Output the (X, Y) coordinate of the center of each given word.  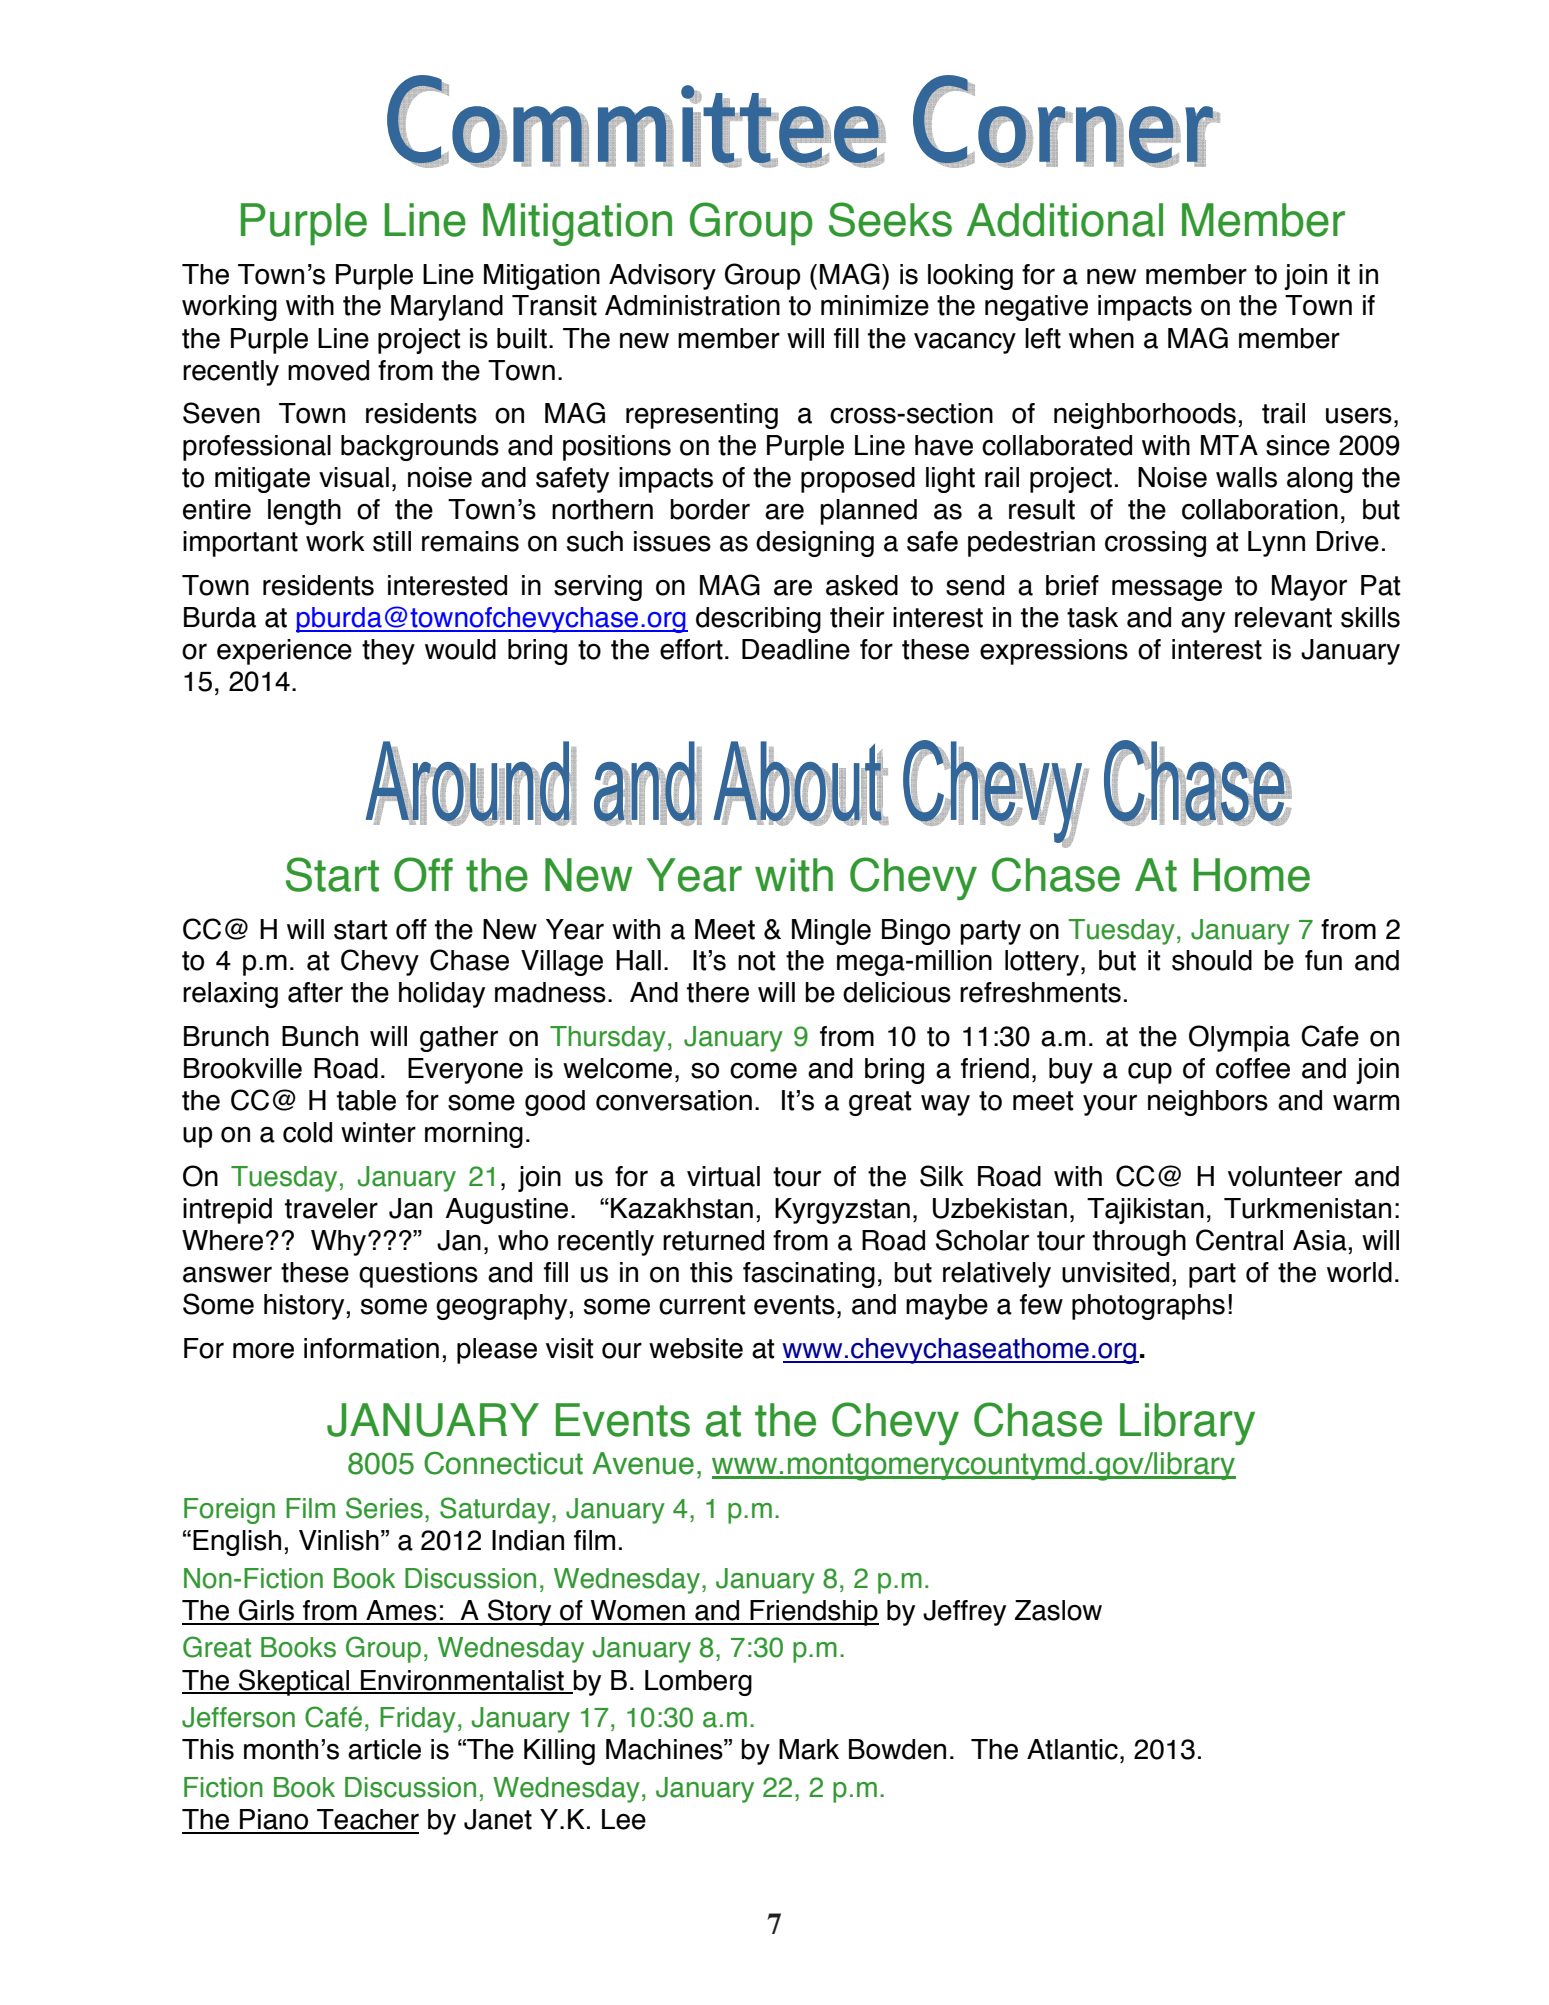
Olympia (1239, 1038)
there (718, 992)
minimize (875, 305)
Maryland (447, 308)
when (1101, 338)
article (384, 1749)
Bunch (320, 1036)
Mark (809, 1749)
